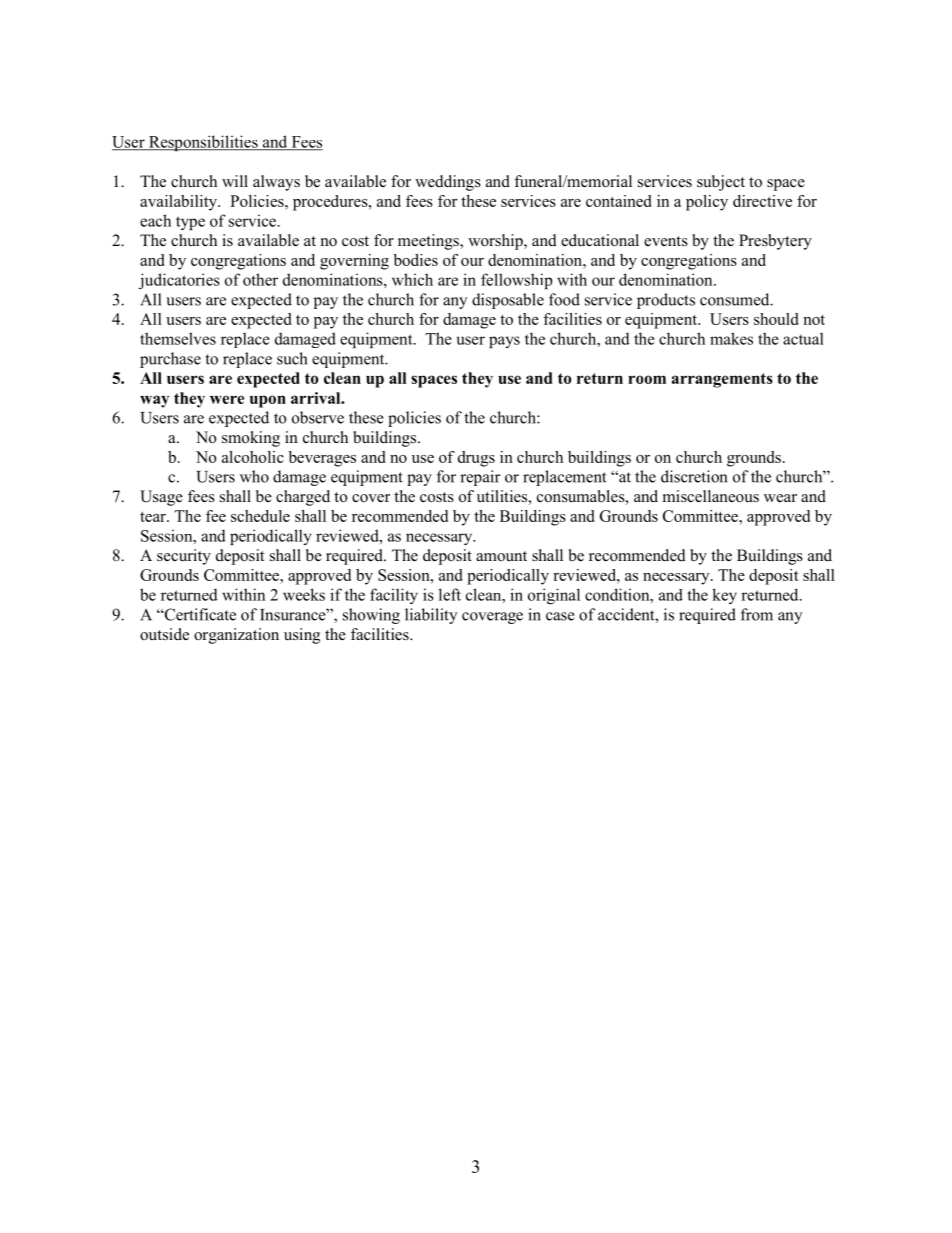 The width and height of the document is (952, 1233). Describe the element at coordinates (431, 616) in the document. I see `liability` at that location.
